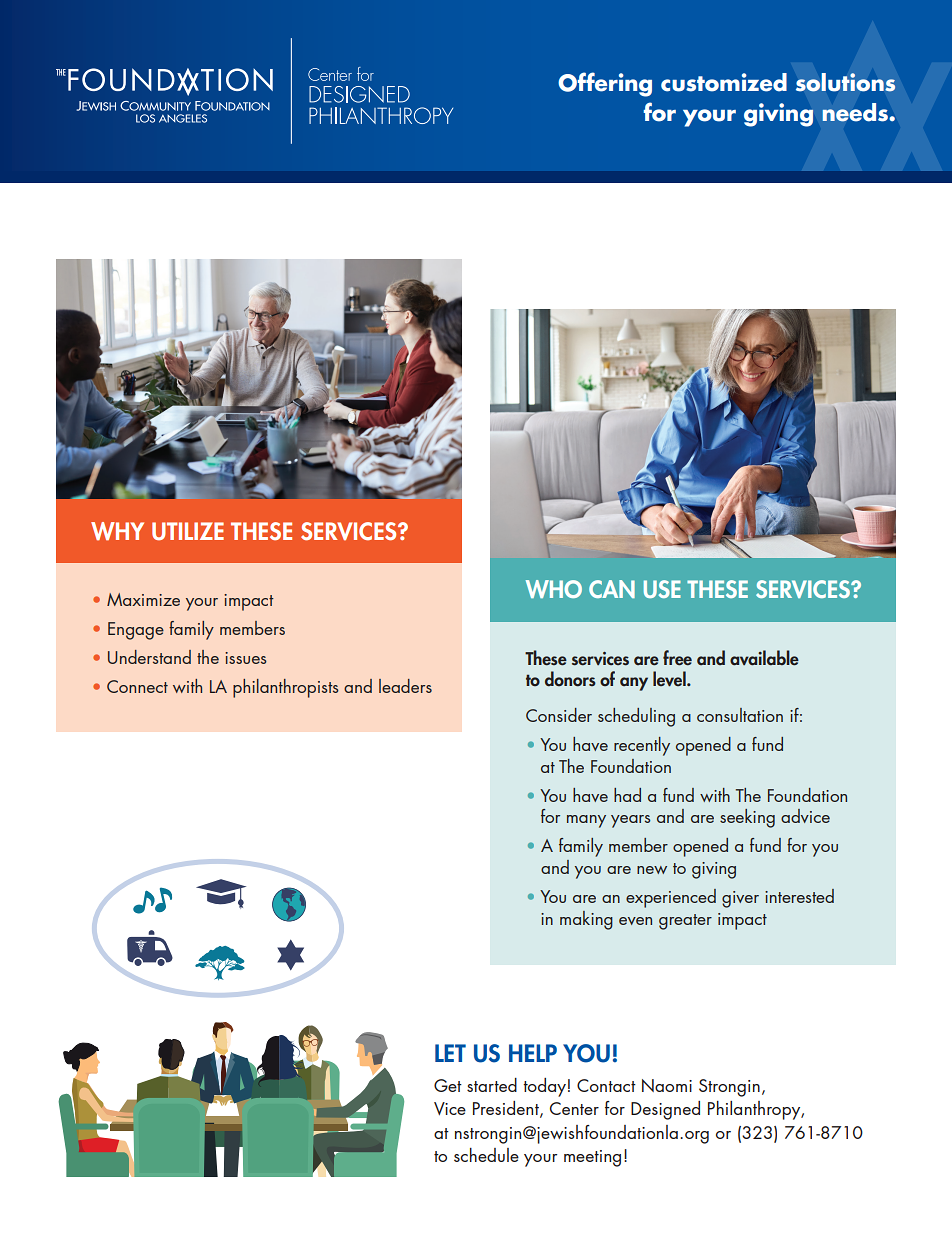  What do you see at coordinates (448, 1085) in the screenshot?
I see `Get` at bounding box center [448, 1085].
